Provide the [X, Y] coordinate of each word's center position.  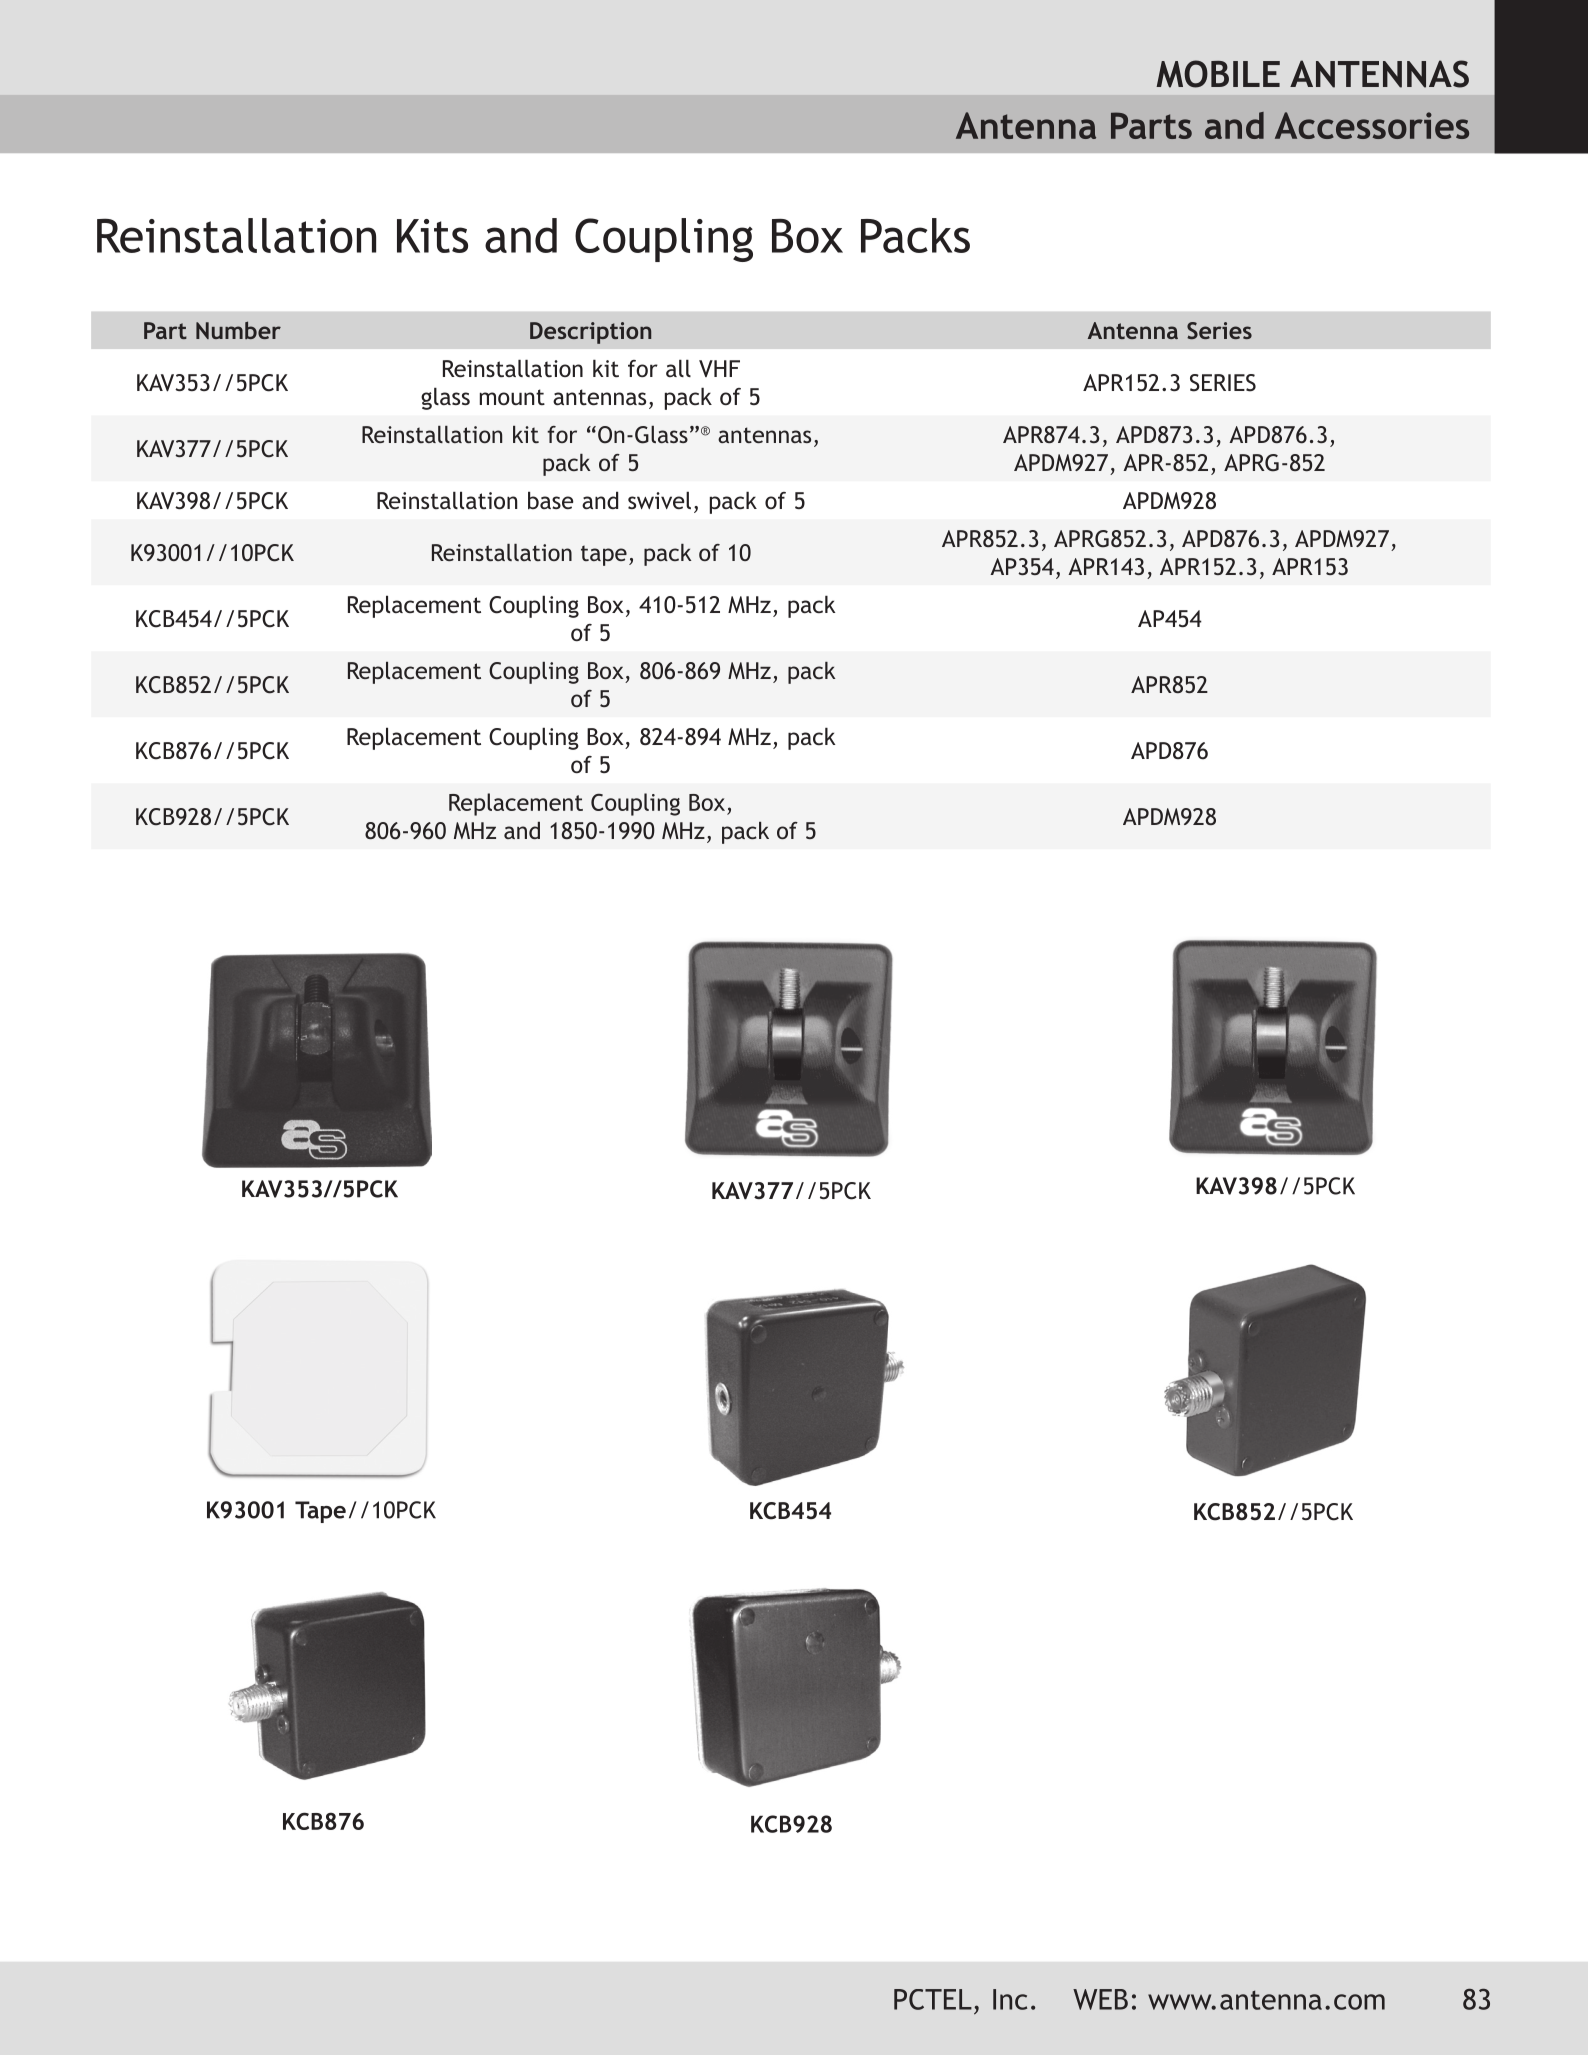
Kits [432, 236]
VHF [719, 368]
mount [512, 397]
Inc [1010, 1999]
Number [238, 330]
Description [590, 333]
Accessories [1372, 125]
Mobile [1218, 74]
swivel [659, 500]
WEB [1100, 1999]
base [551, 500]
